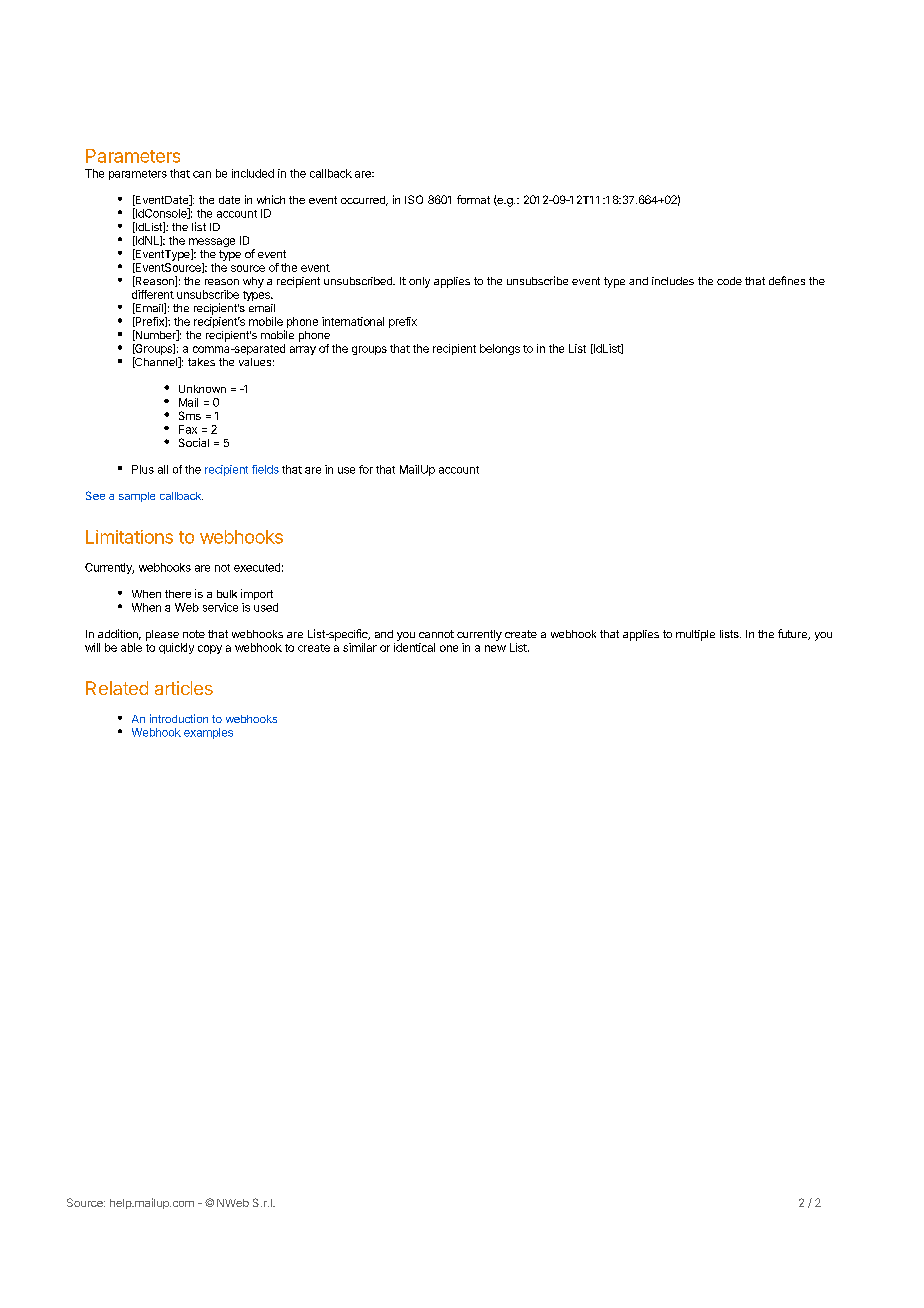 The height and width of the screenshot is (1308, 924). What do you see at coordinates (179, 718) in the screenshot?
I see `introduction` at bounding box center [179, 718].
